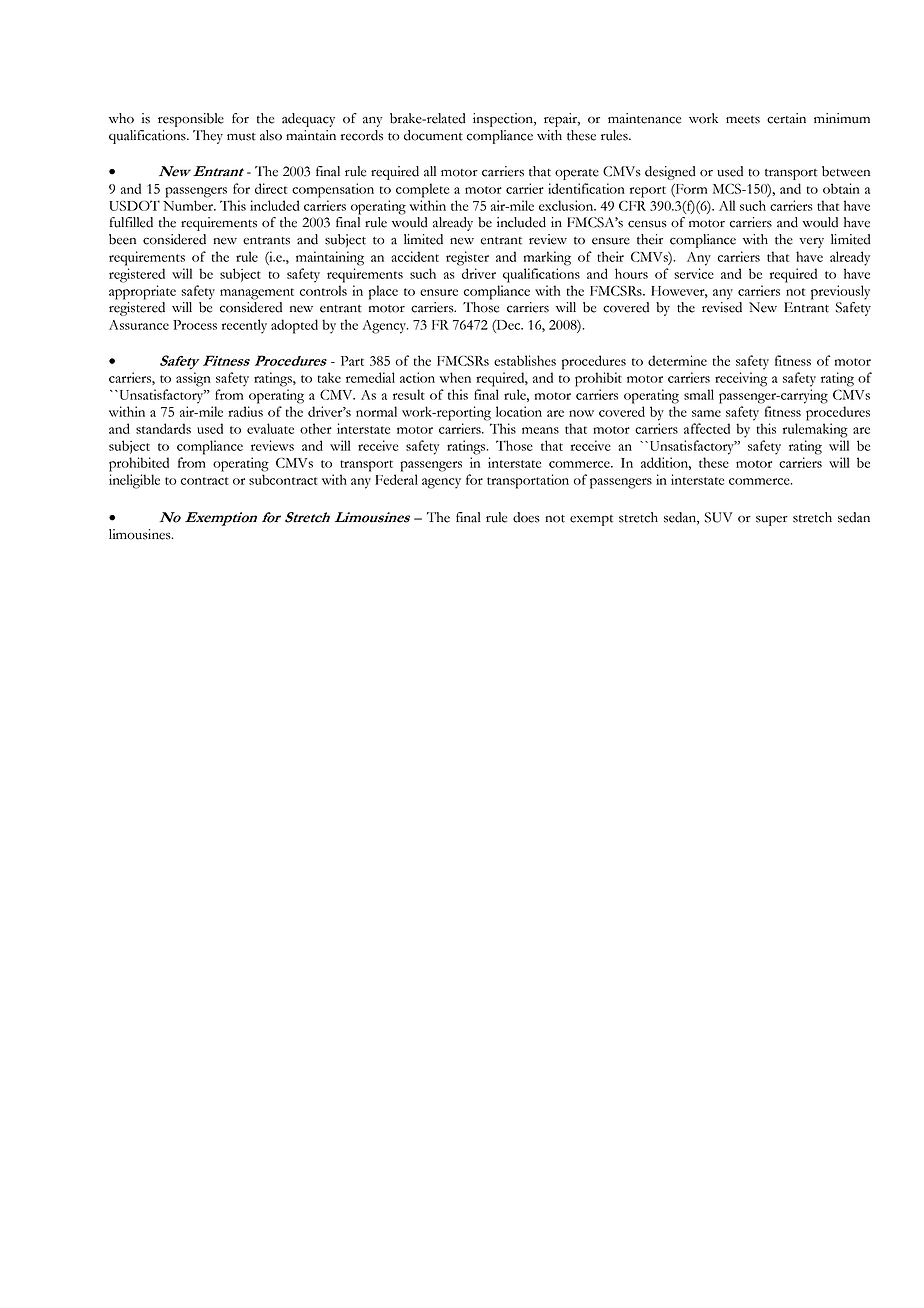 This image has width=924, height=1308. What do you see at coordinates (383, 292) in the image?
I see `place` at bounding box center [383, 292].
